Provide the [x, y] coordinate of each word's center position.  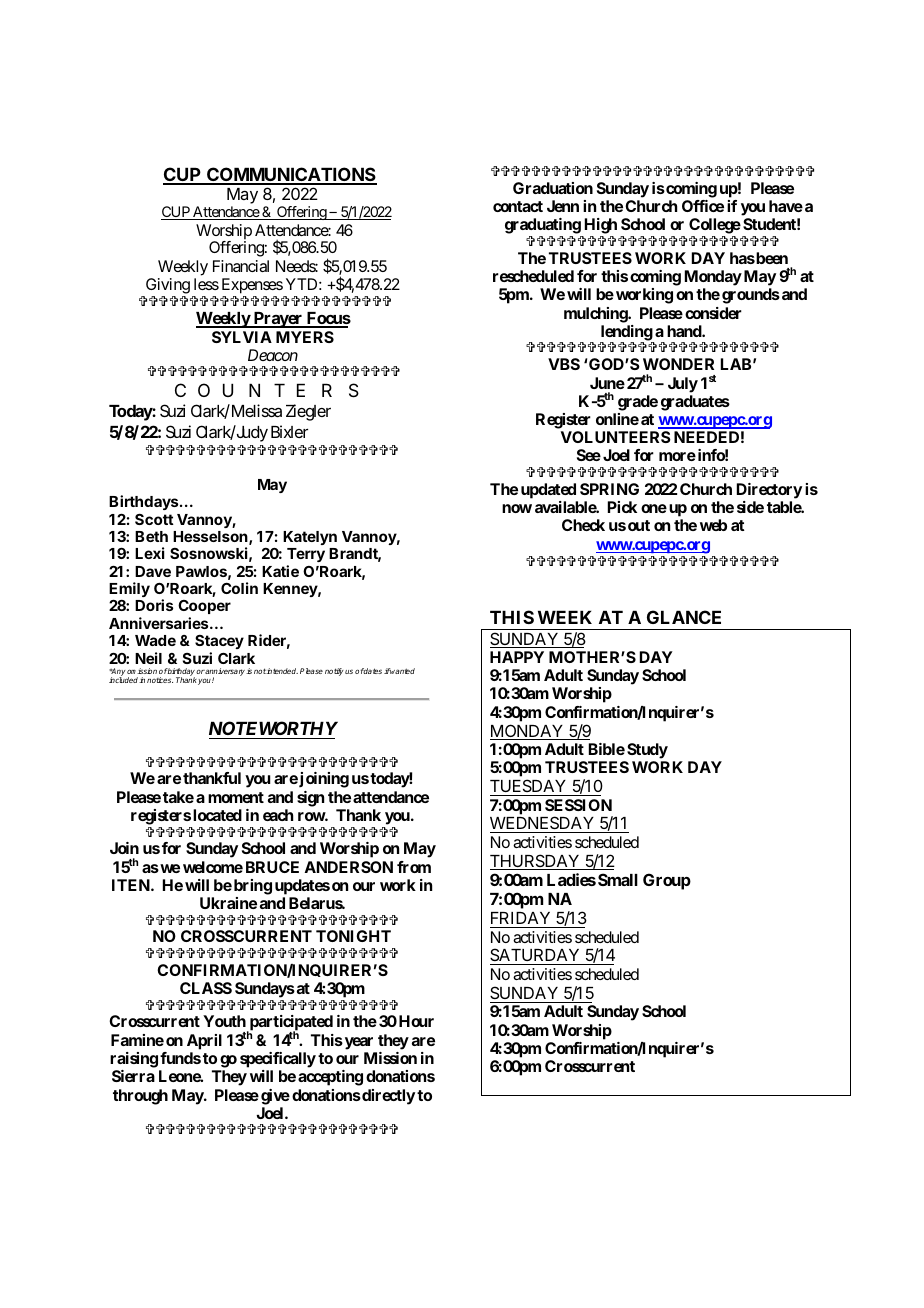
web [713, 525]
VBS [564, 364]
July [683, 385]
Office [703, 206]
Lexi [149, 553]
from [414, 867]
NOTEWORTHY [273, 728]
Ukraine [228, 903]
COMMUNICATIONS [291, 175]
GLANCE [684, 617]
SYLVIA [242, 337]
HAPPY [517, 657]
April [204, 1042]
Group [667, 881]
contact [518, 206]
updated [548, 491]
